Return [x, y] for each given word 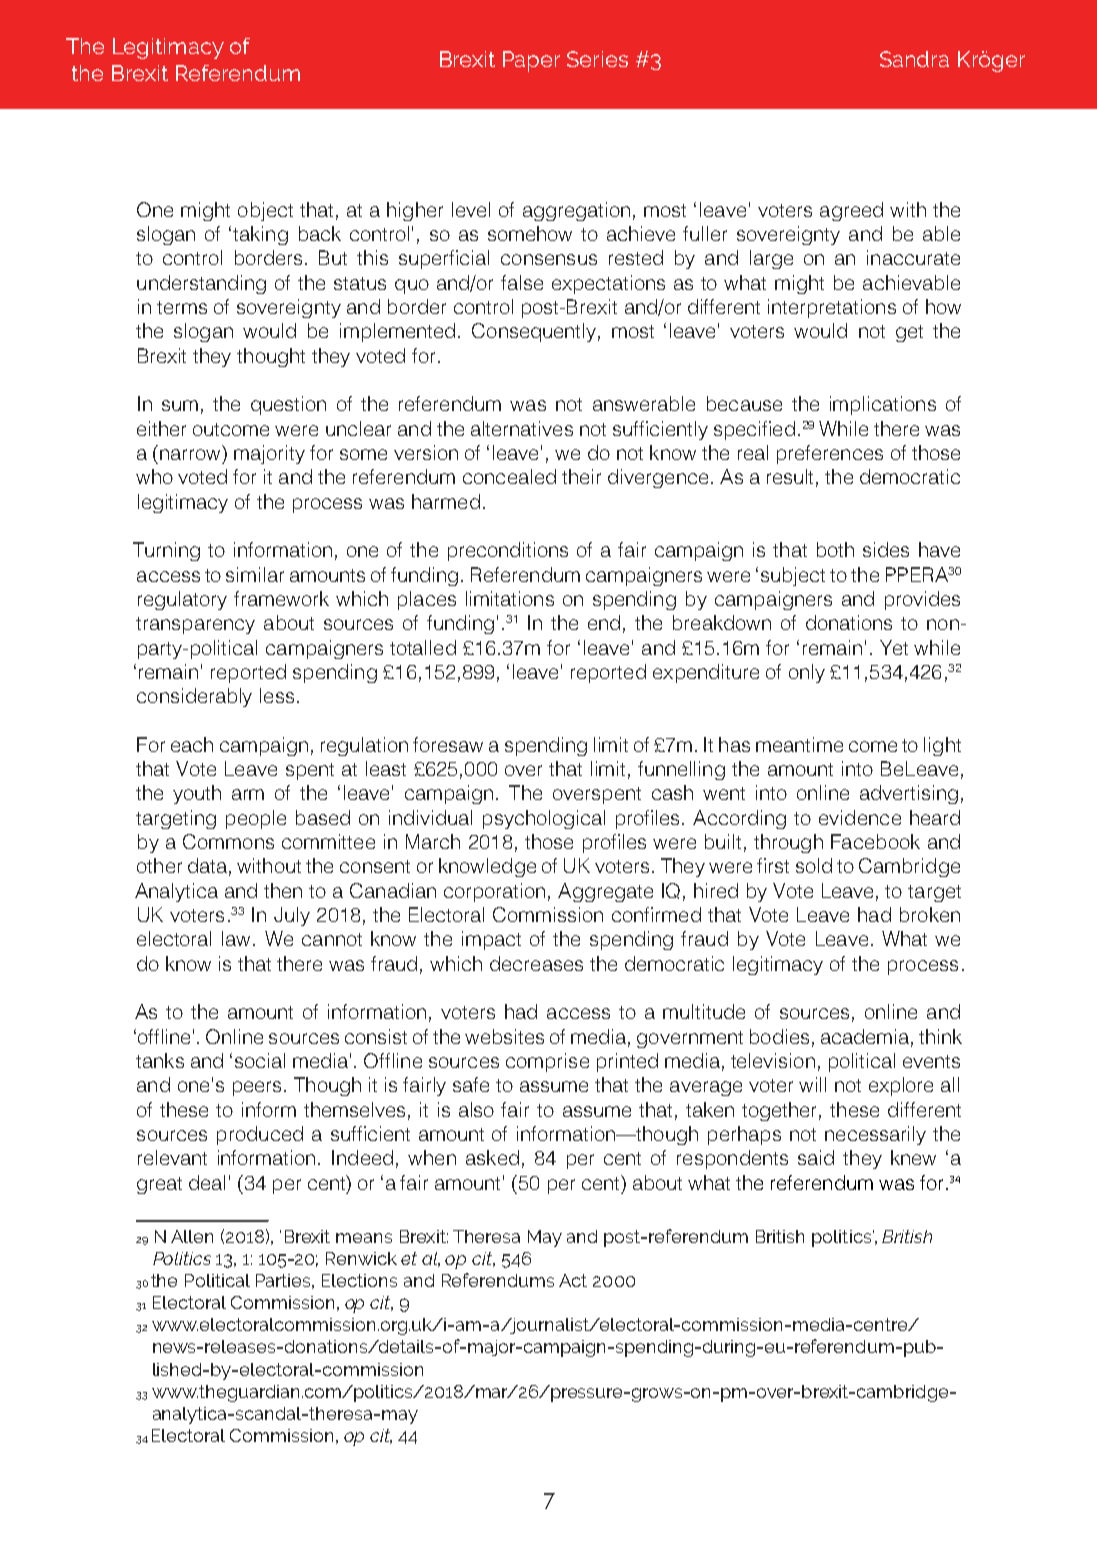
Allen [192, 1236]
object [265, 211]
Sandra [914, 59]
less [277, 695]
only [807, 673]
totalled [423, 647]
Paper [531, 61]
